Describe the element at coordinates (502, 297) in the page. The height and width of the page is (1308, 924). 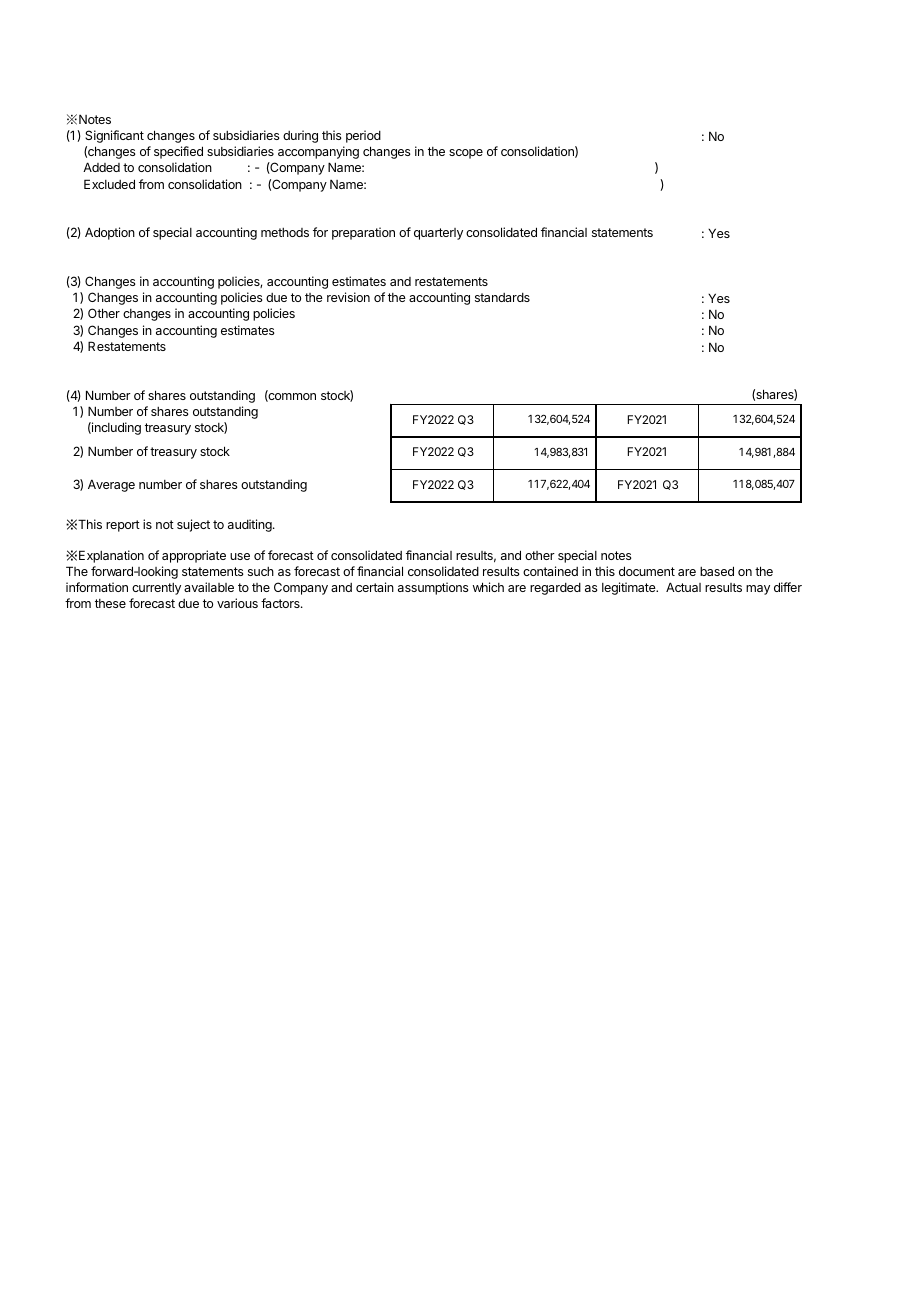
I see `standards` at that location.
